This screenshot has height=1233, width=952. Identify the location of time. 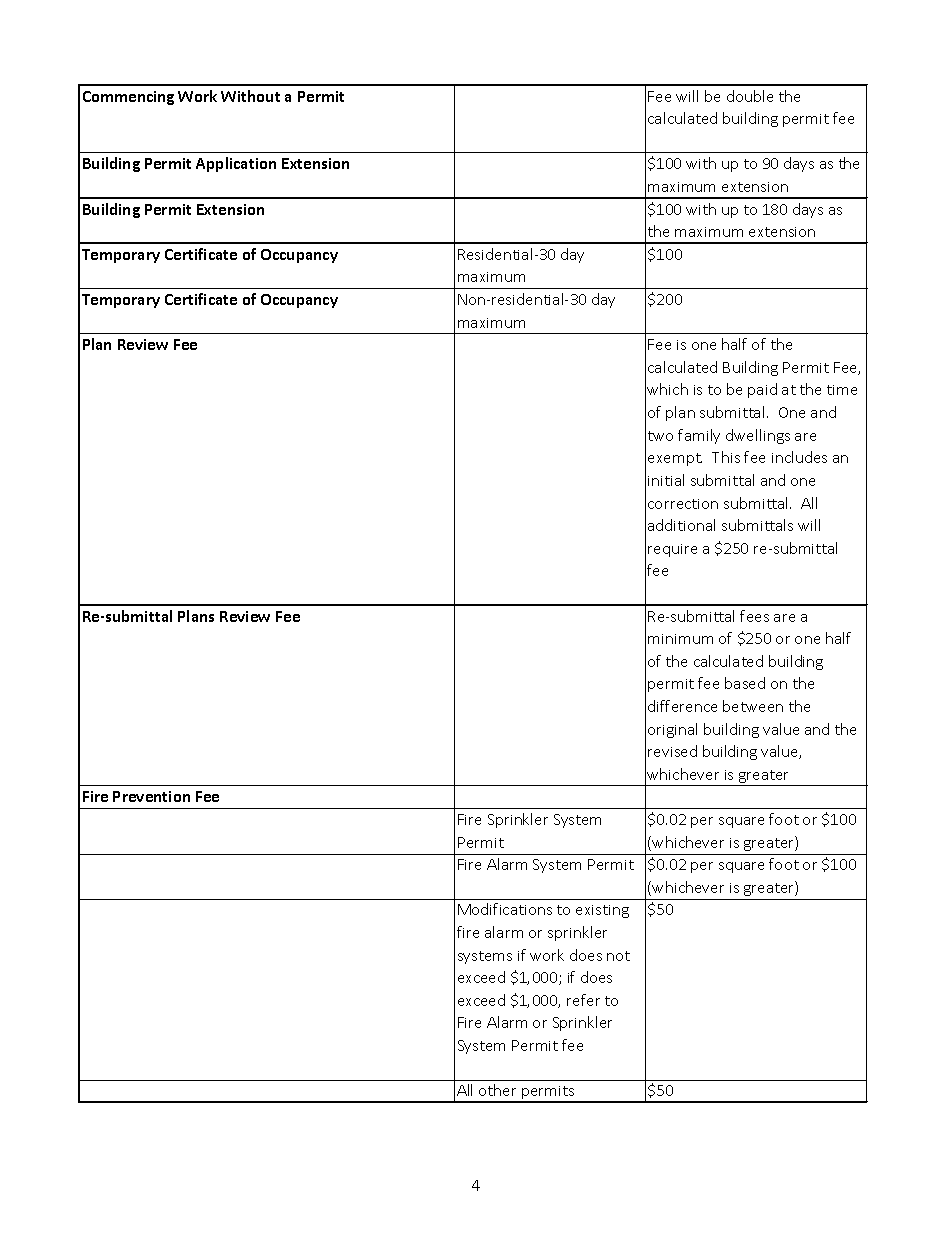
(842, 390).
